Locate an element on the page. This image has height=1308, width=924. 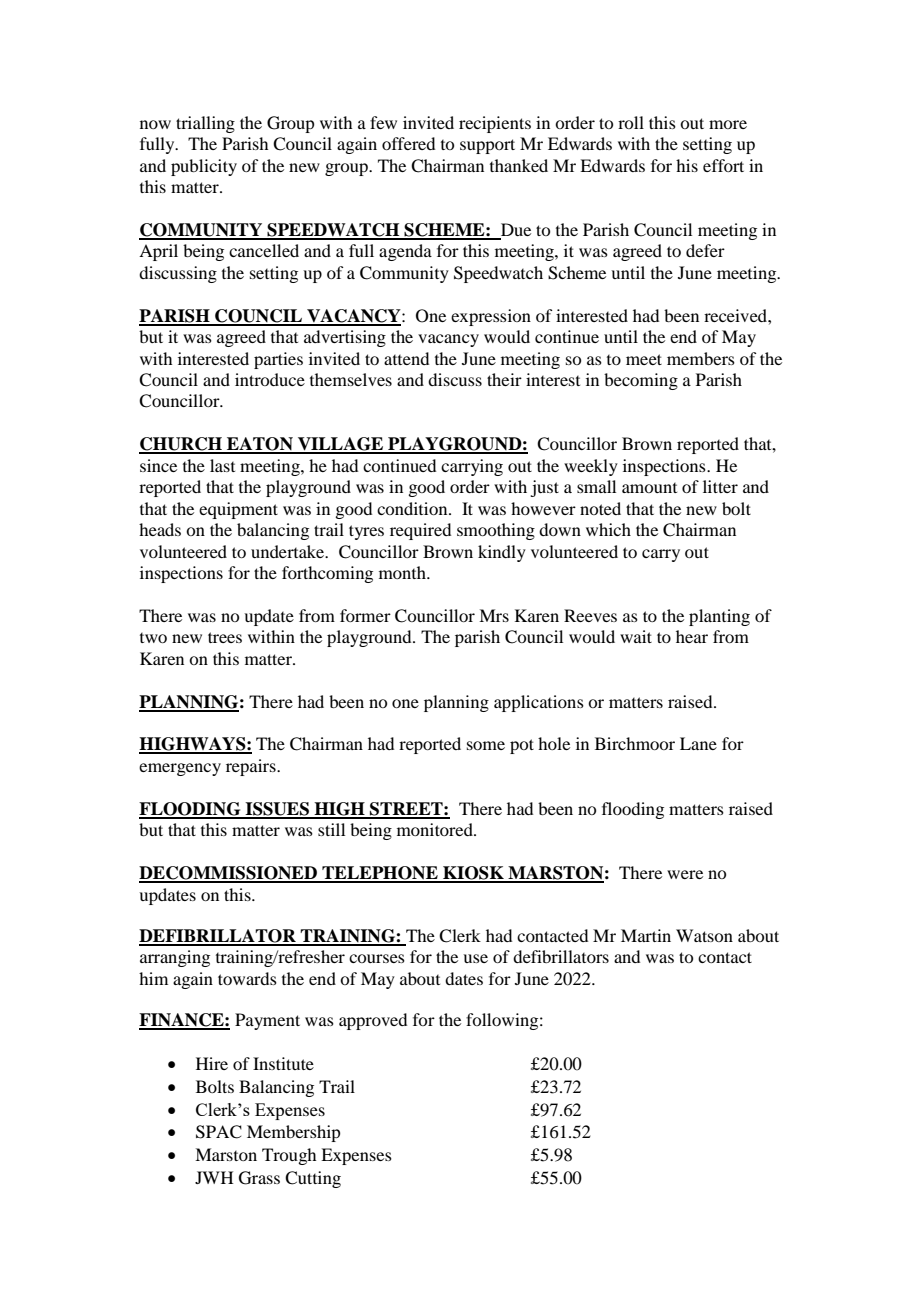
last is located at coordinates (222, 465).
